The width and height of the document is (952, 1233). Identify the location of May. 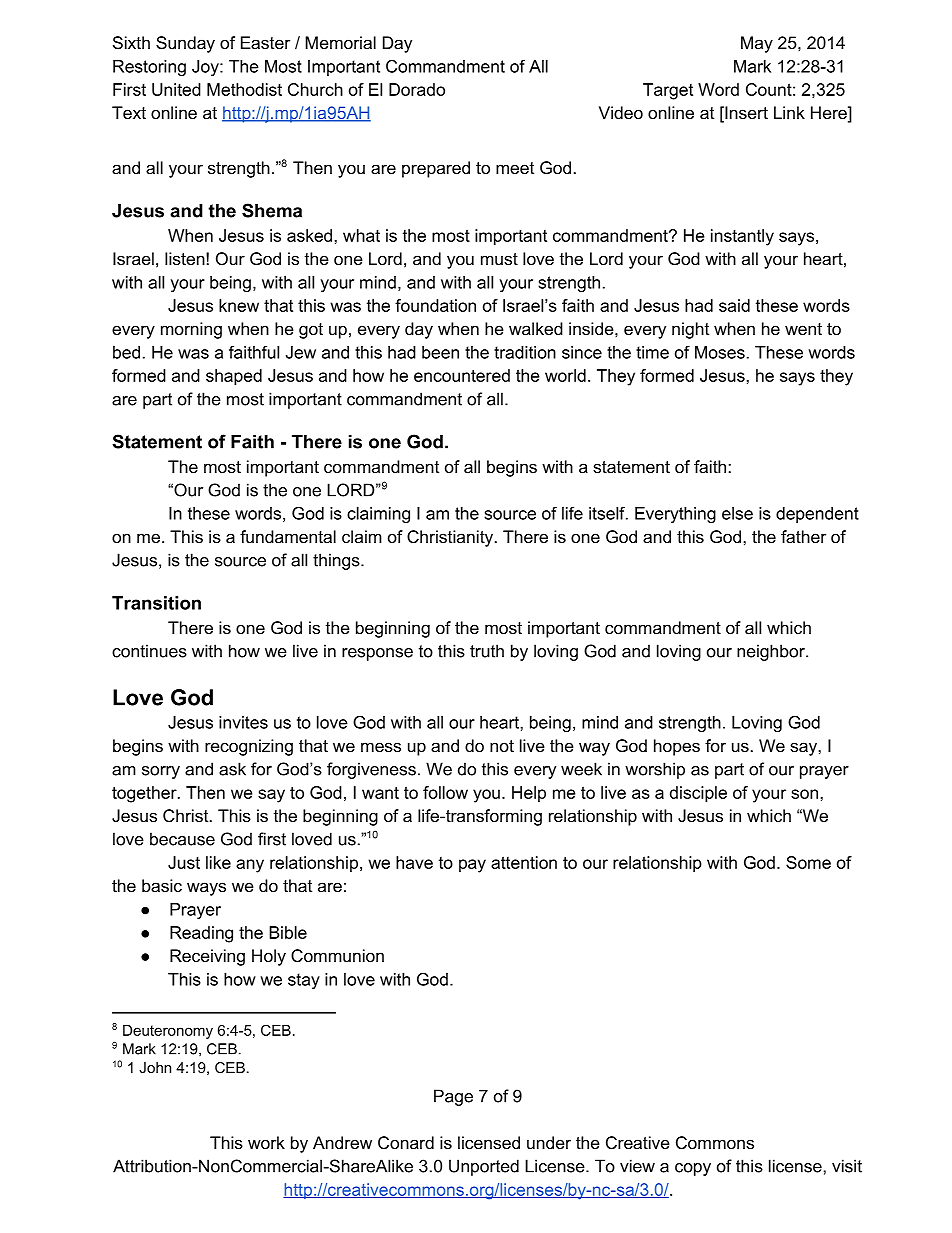
(757, 44).
